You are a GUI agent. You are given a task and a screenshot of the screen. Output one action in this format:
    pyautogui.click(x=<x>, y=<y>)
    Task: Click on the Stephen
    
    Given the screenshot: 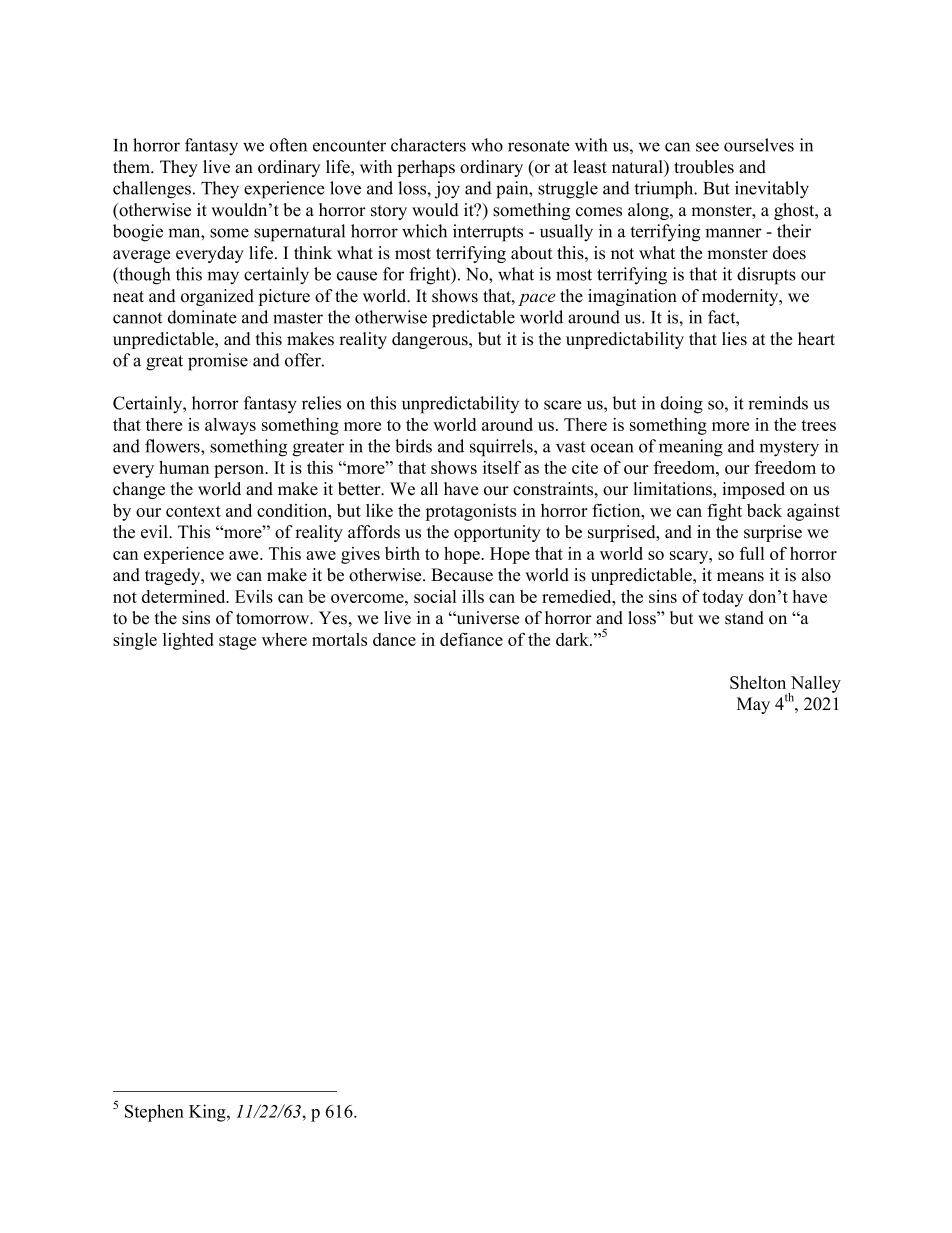 What is the action you would take?
    pyautogui.click(x=154, y=1113)
